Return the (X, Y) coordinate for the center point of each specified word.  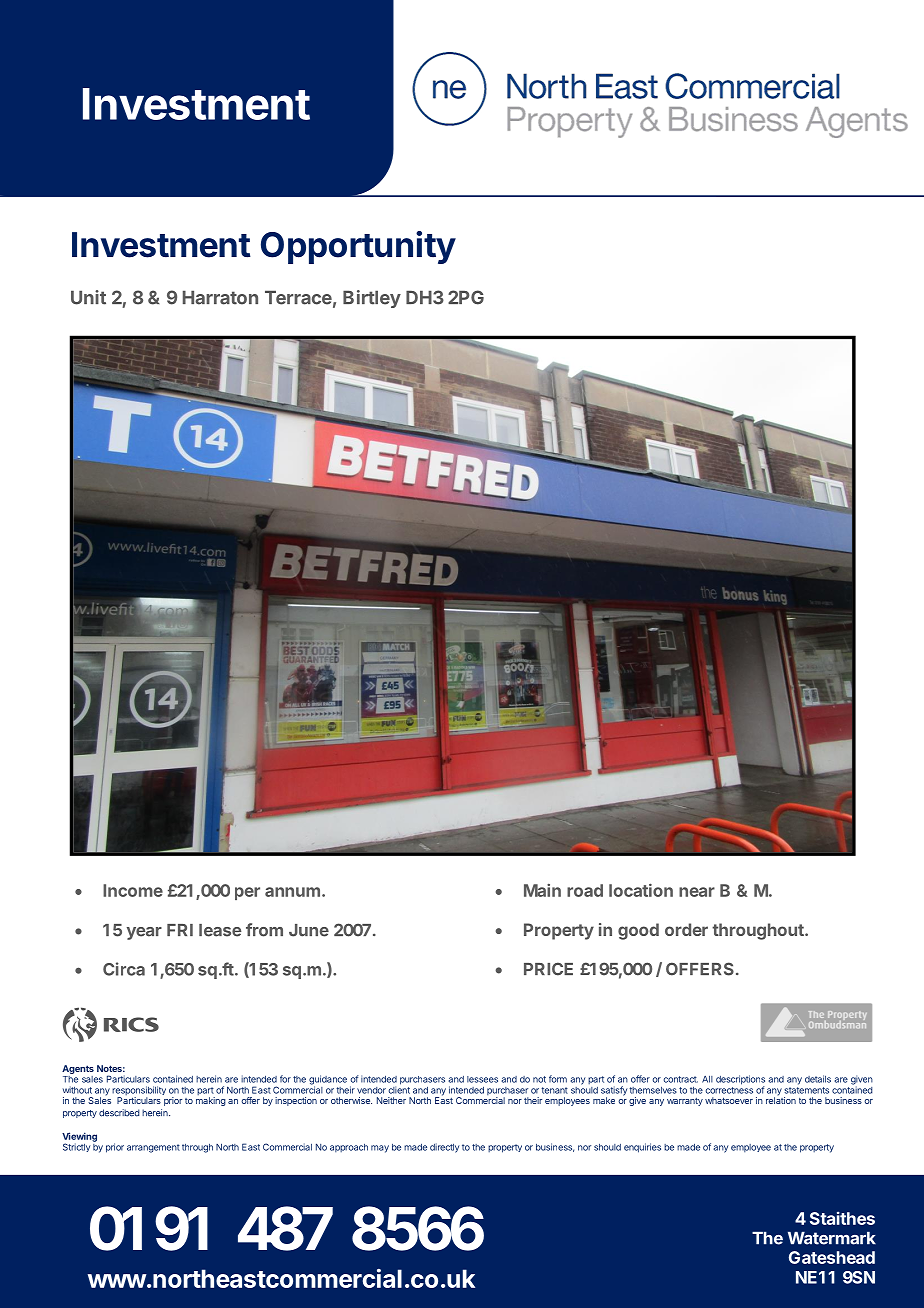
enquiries (642, 1148)
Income (133, 890)
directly (444, 1148)
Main (542, 890)
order (686, 929)
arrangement (153, 1148)
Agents (78, 1069)
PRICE (548, 969)
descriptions (740, 1081)
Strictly (76, 1147)
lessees (482, 1079)
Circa (124, 969)
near (697, 892)
